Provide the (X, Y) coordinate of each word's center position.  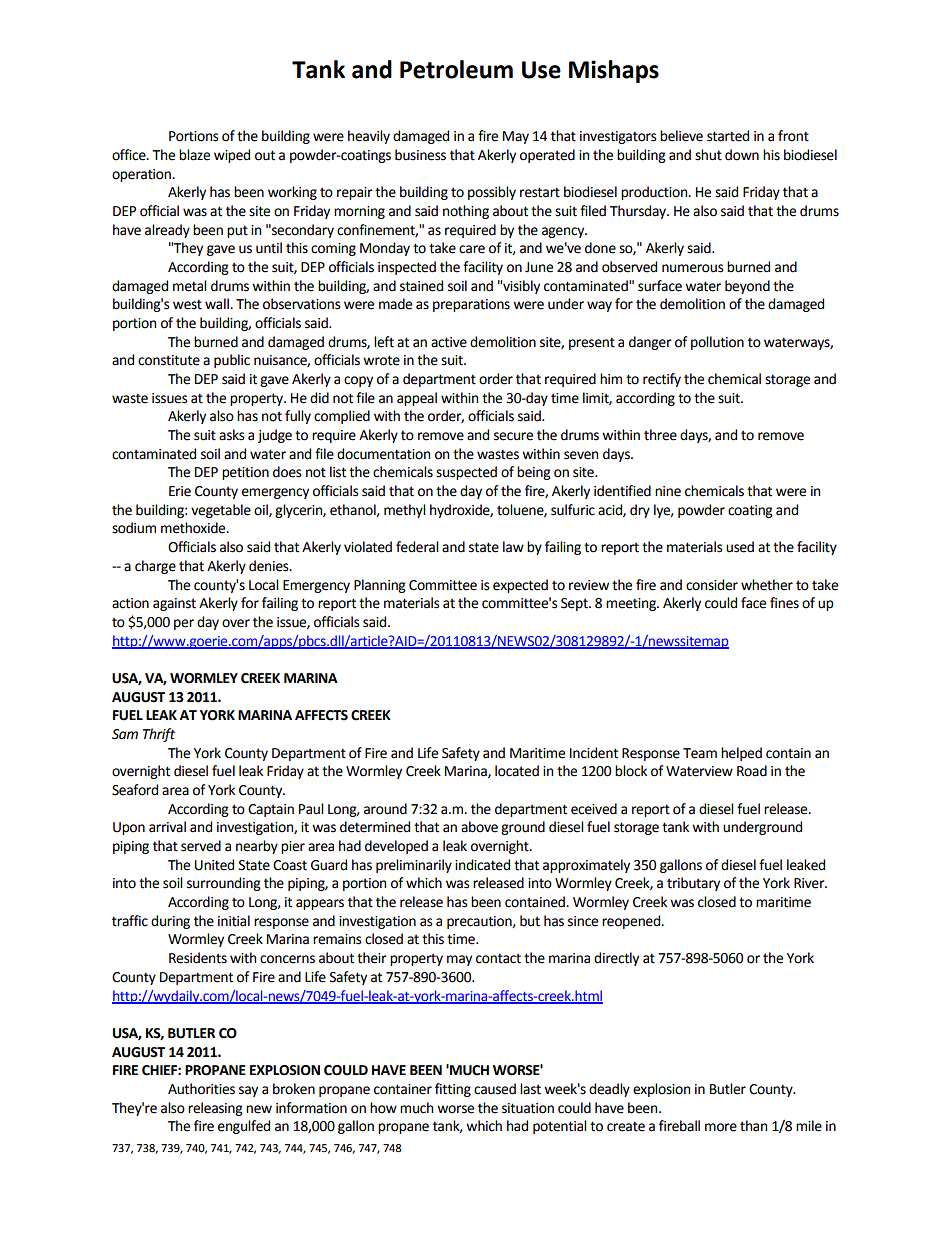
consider (712, 585)
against (174, 604)
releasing (215, 1109)
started (728, 136)
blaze (194, 155)
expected (520, 586)
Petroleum (456, 69)
